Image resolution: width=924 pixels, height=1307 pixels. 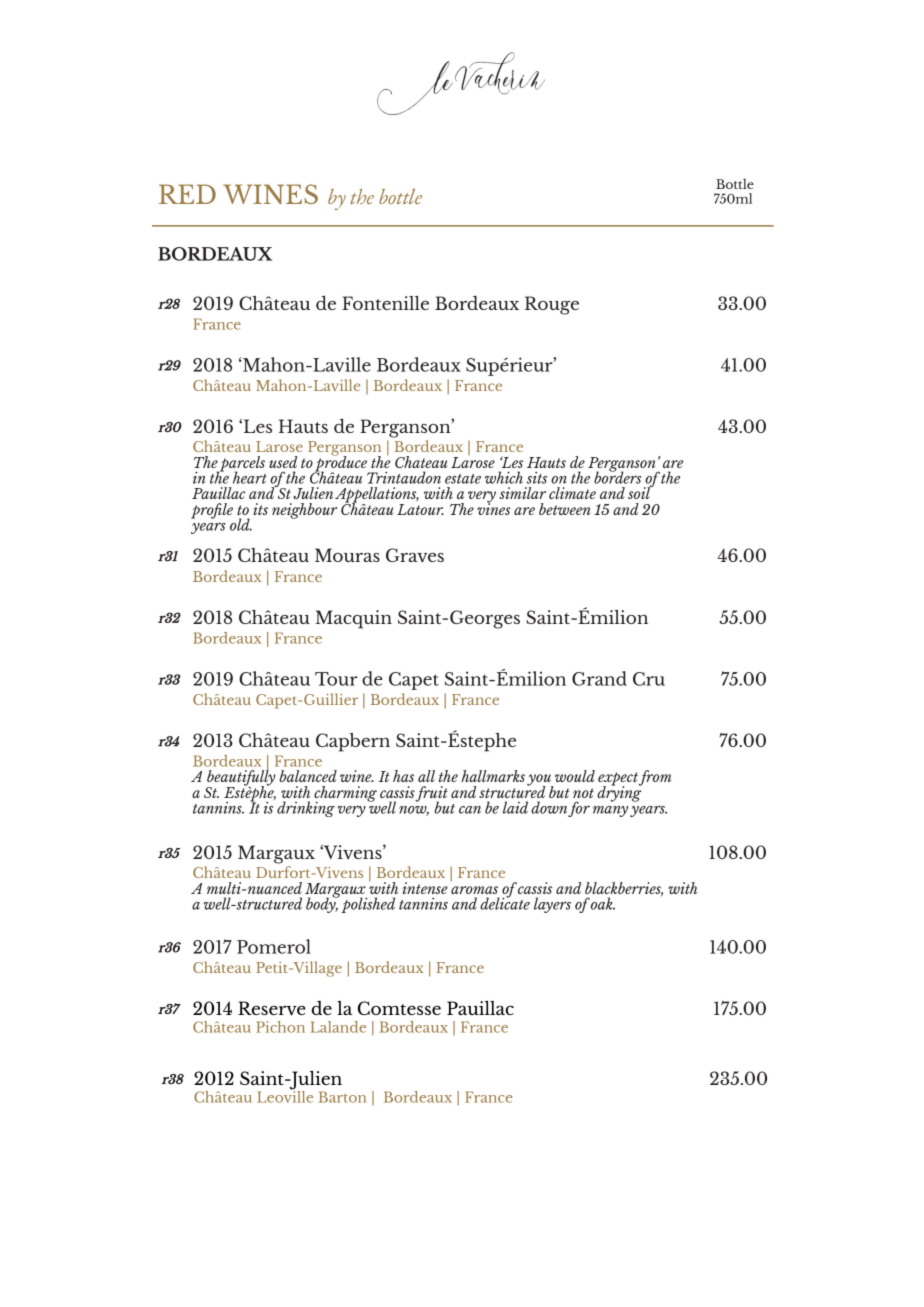 What do you see at coordinates (342, 1097) in the screenshot?
I see `Barton` at bounding box center [342, 1097].
